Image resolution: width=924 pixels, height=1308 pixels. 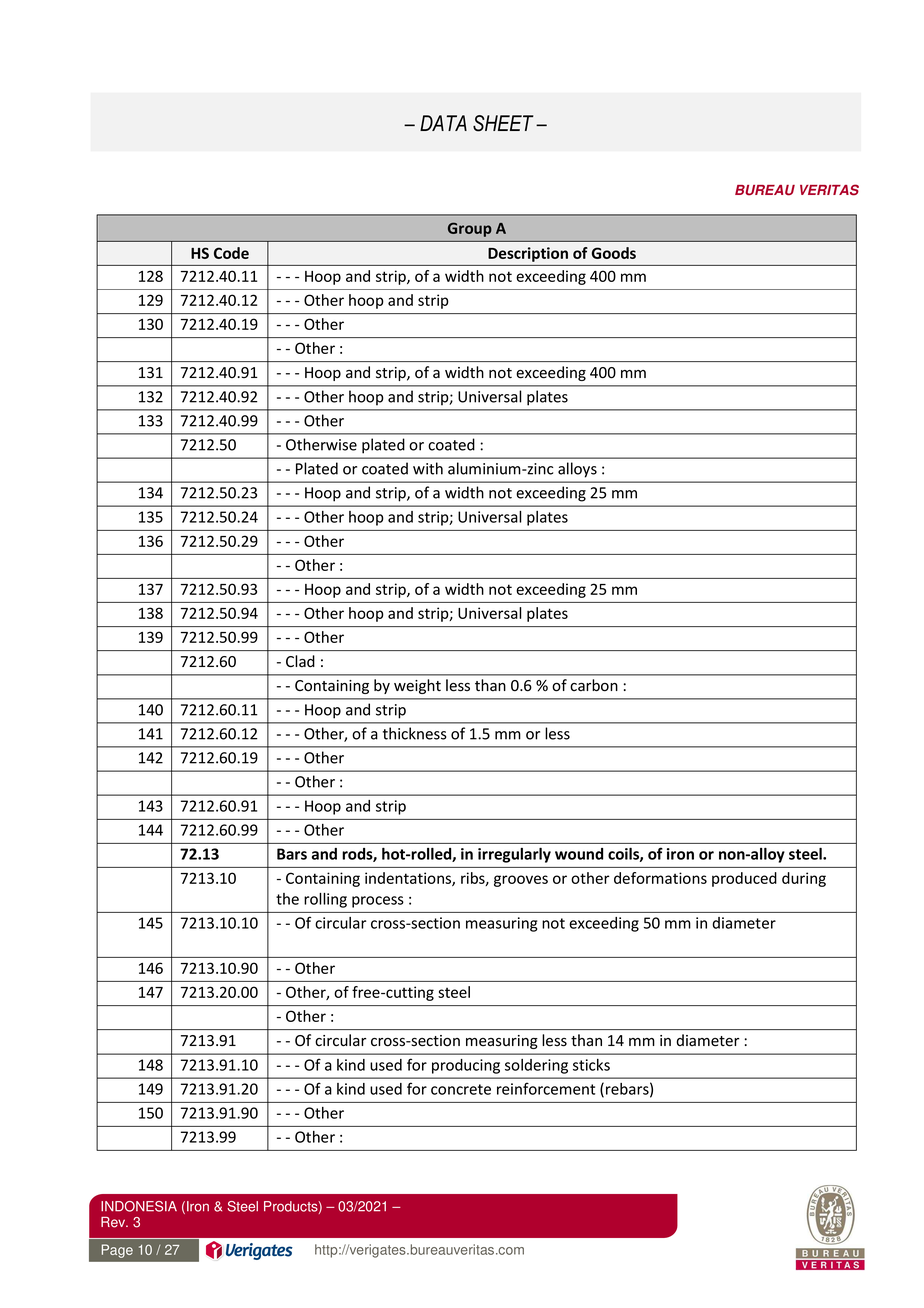 I want to click on concrete, so click(x=461, y=1089).
